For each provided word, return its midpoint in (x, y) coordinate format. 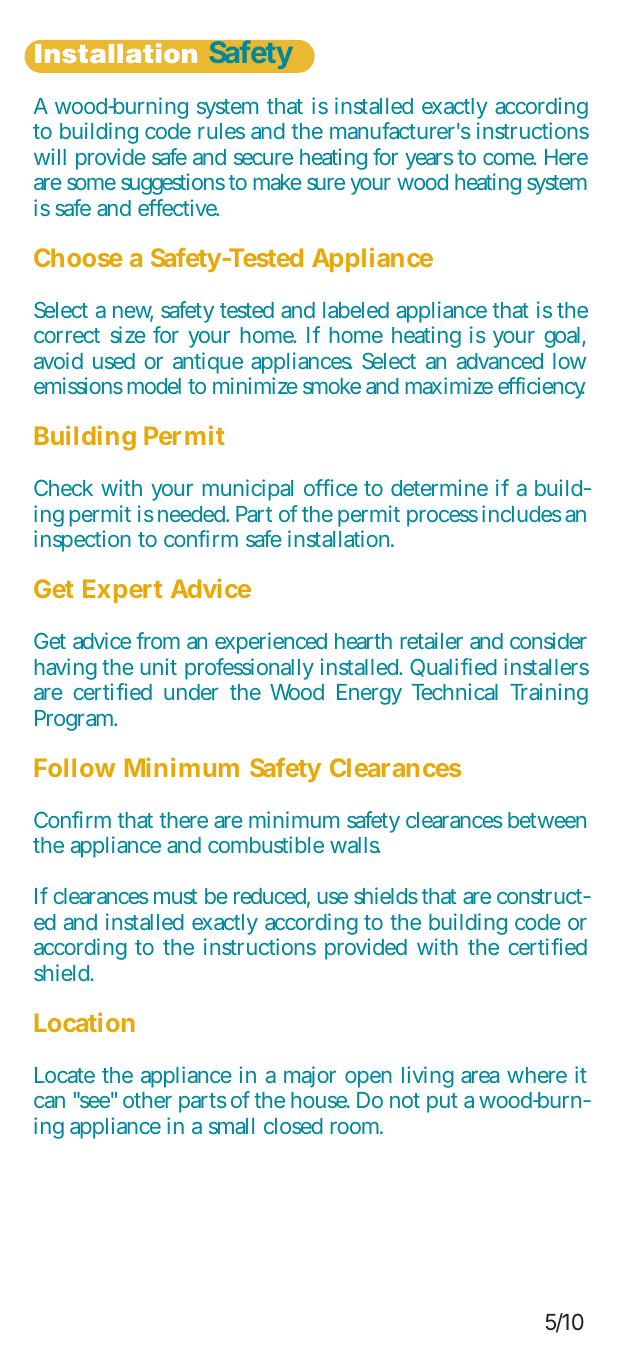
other (147, 1100)
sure (326, 184)
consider (548, 640)
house (320, 1100)
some (91, 184)
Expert (122, 591)
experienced (271, 643)
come (509, 159)
